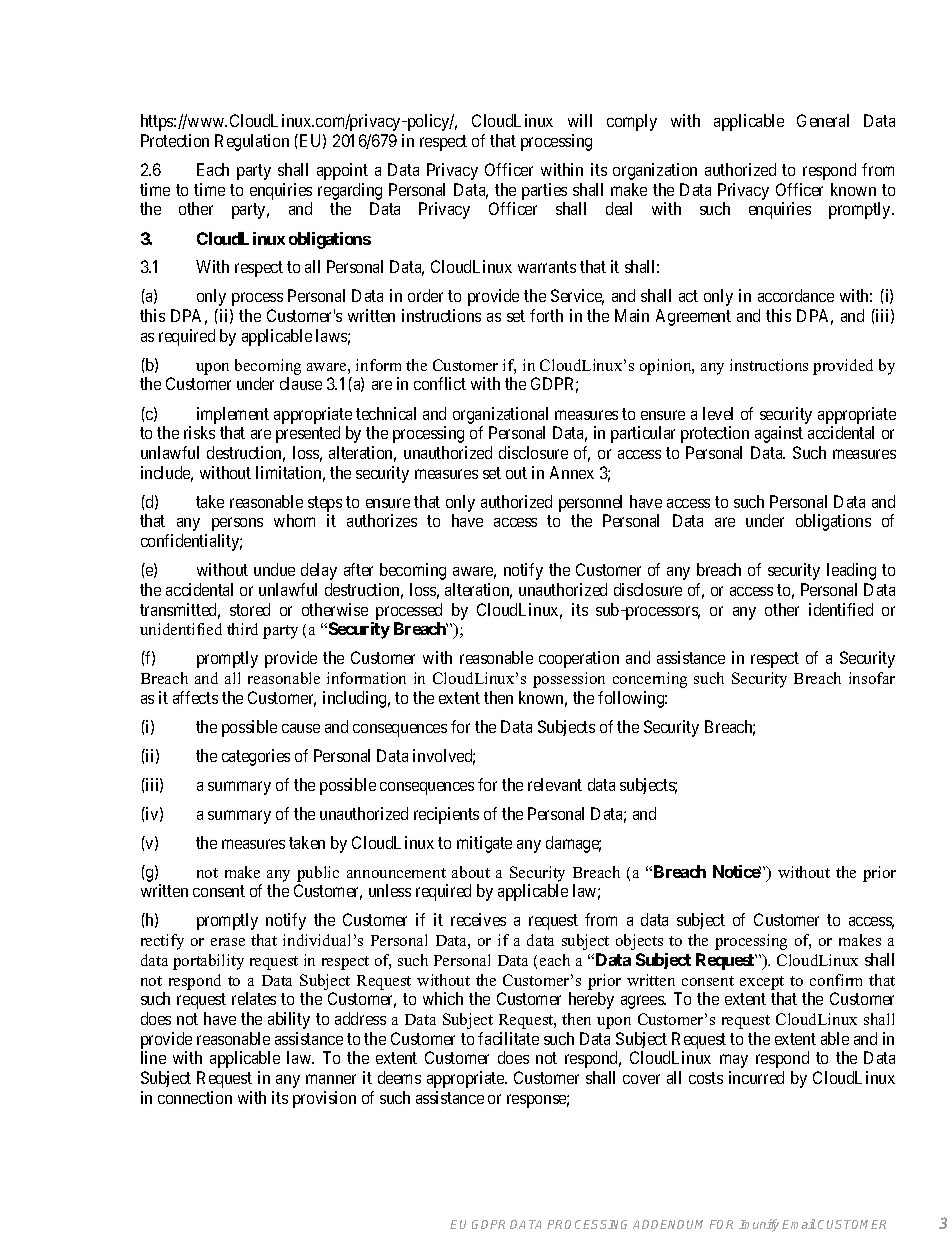  What do you see at coordinates (544, 191) in the screenshot?
I see `parties` at bounding box center [544, 191].
